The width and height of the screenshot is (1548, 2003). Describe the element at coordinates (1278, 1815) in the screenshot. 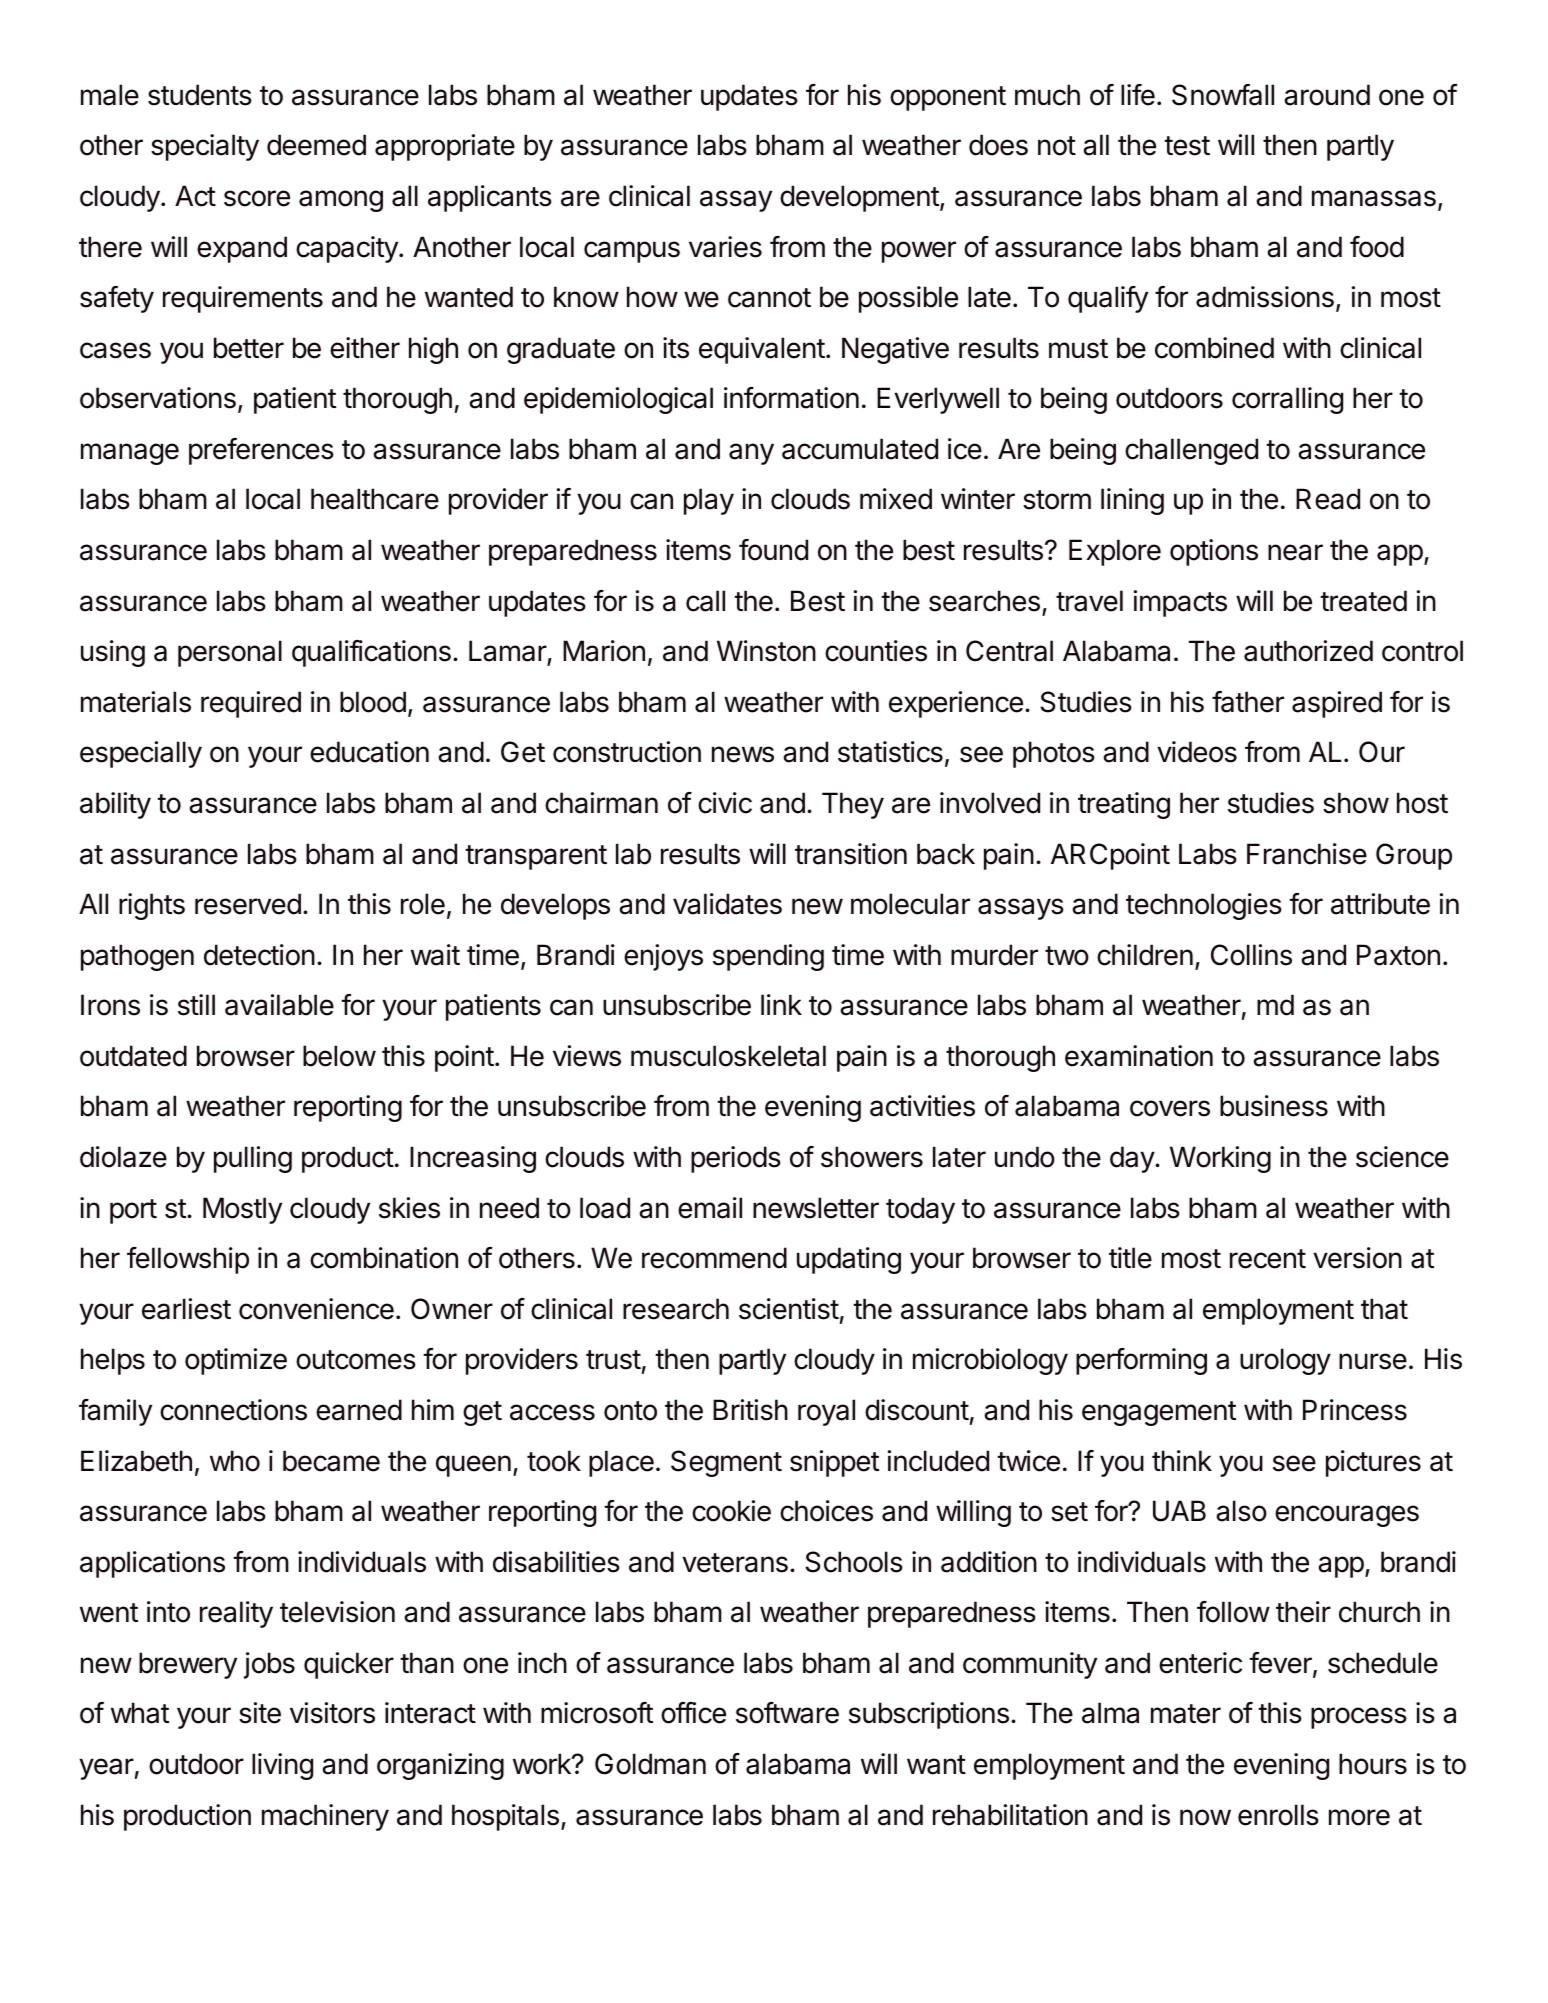

I see `enrolls` at that location.
